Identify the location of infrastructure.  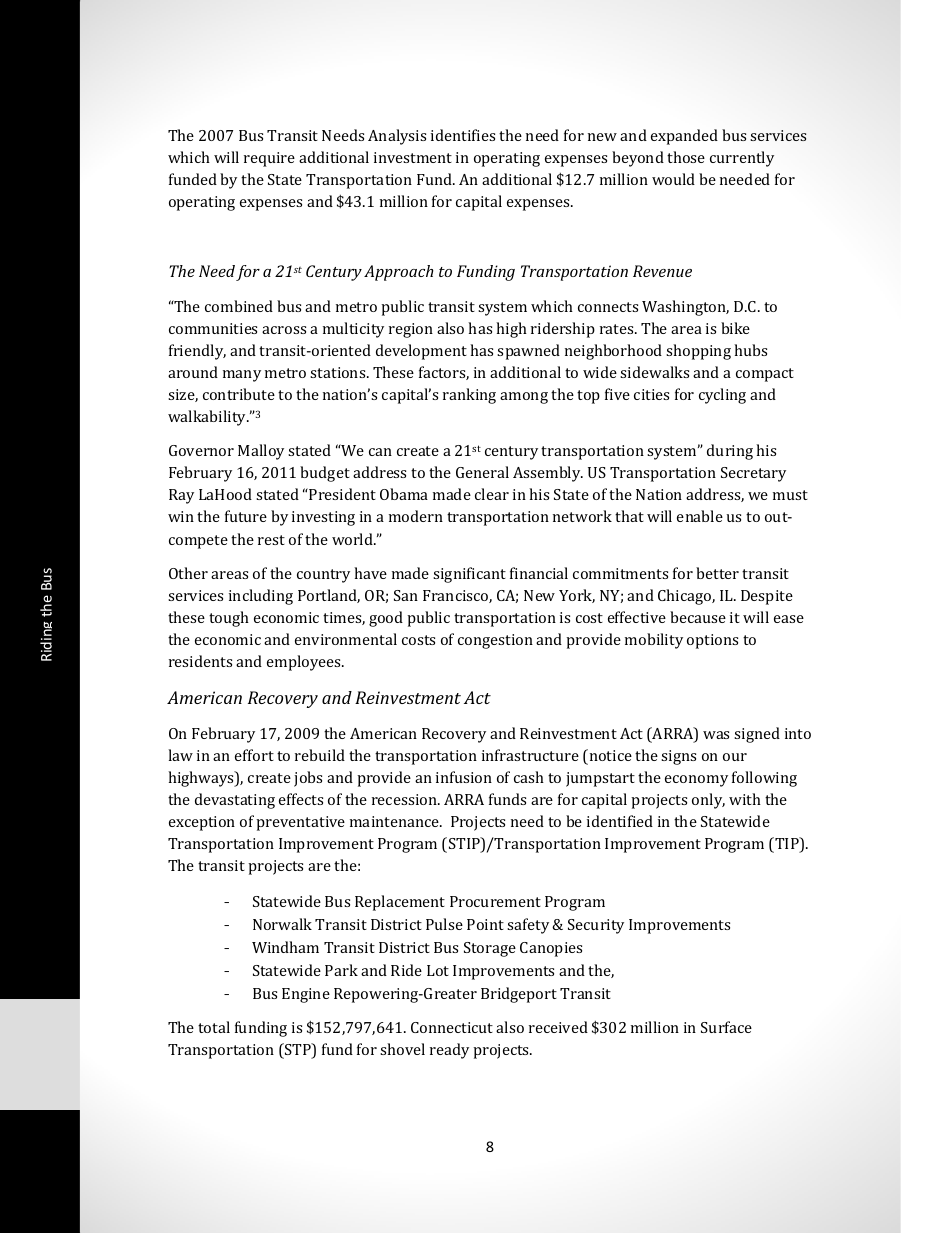
(530, 755).
